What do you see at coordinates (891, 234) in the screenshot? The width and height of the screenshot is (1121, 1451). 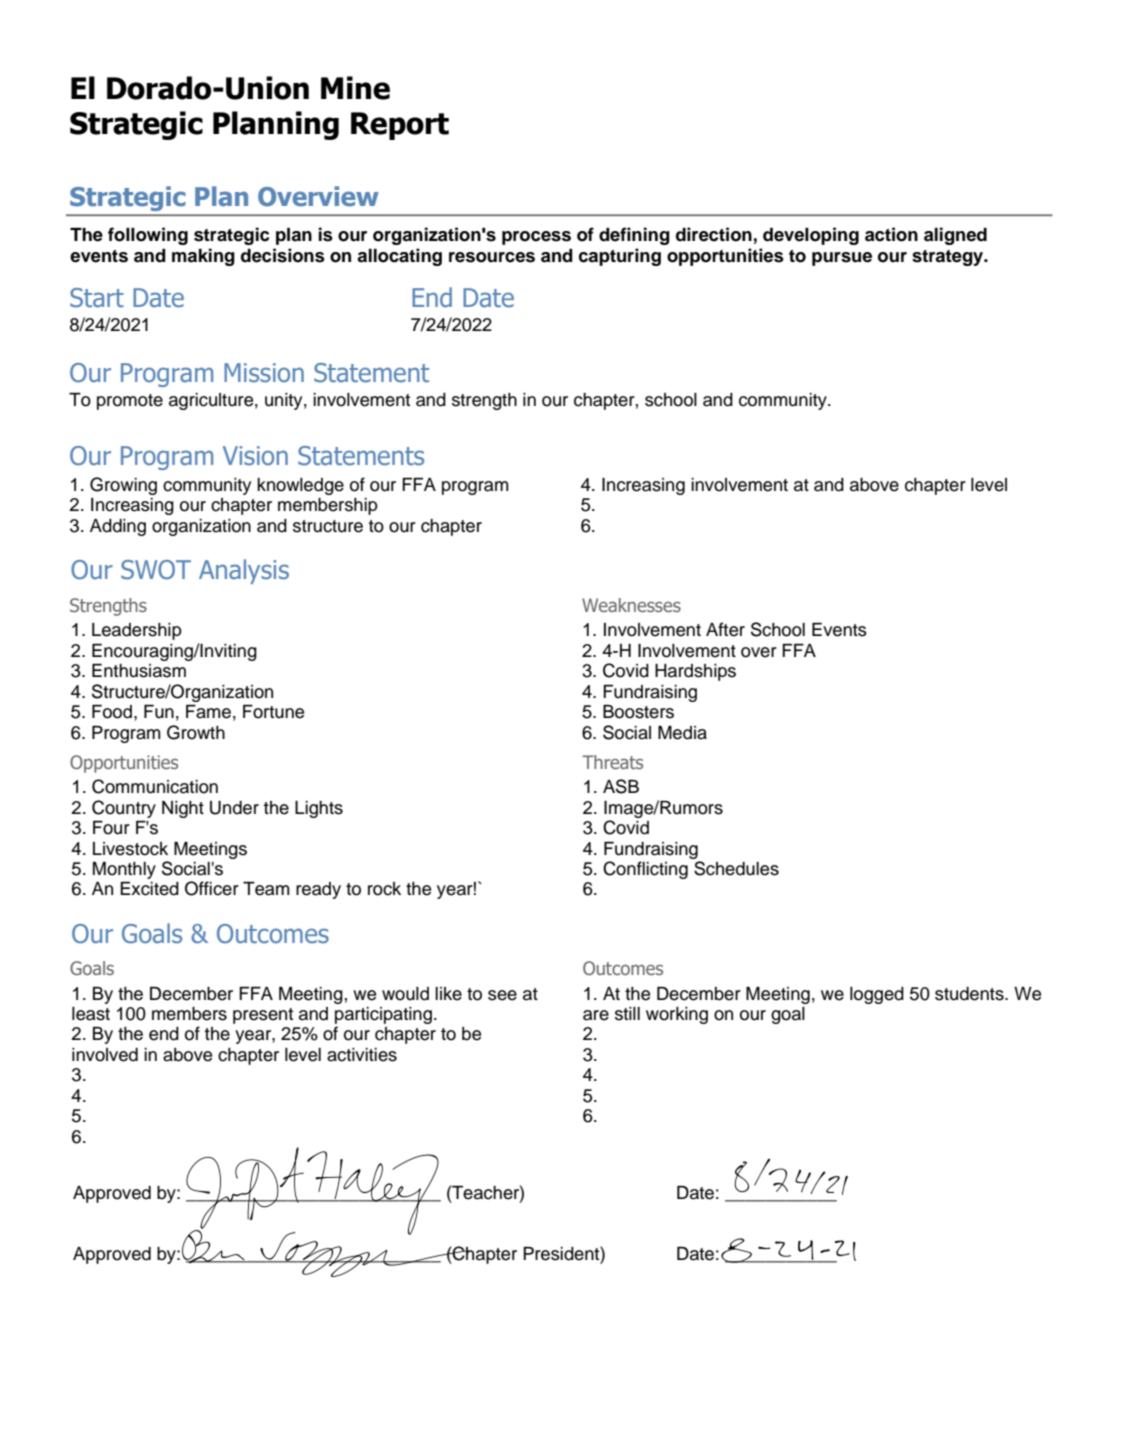 I see `action` at bounding box center [891, 234].
